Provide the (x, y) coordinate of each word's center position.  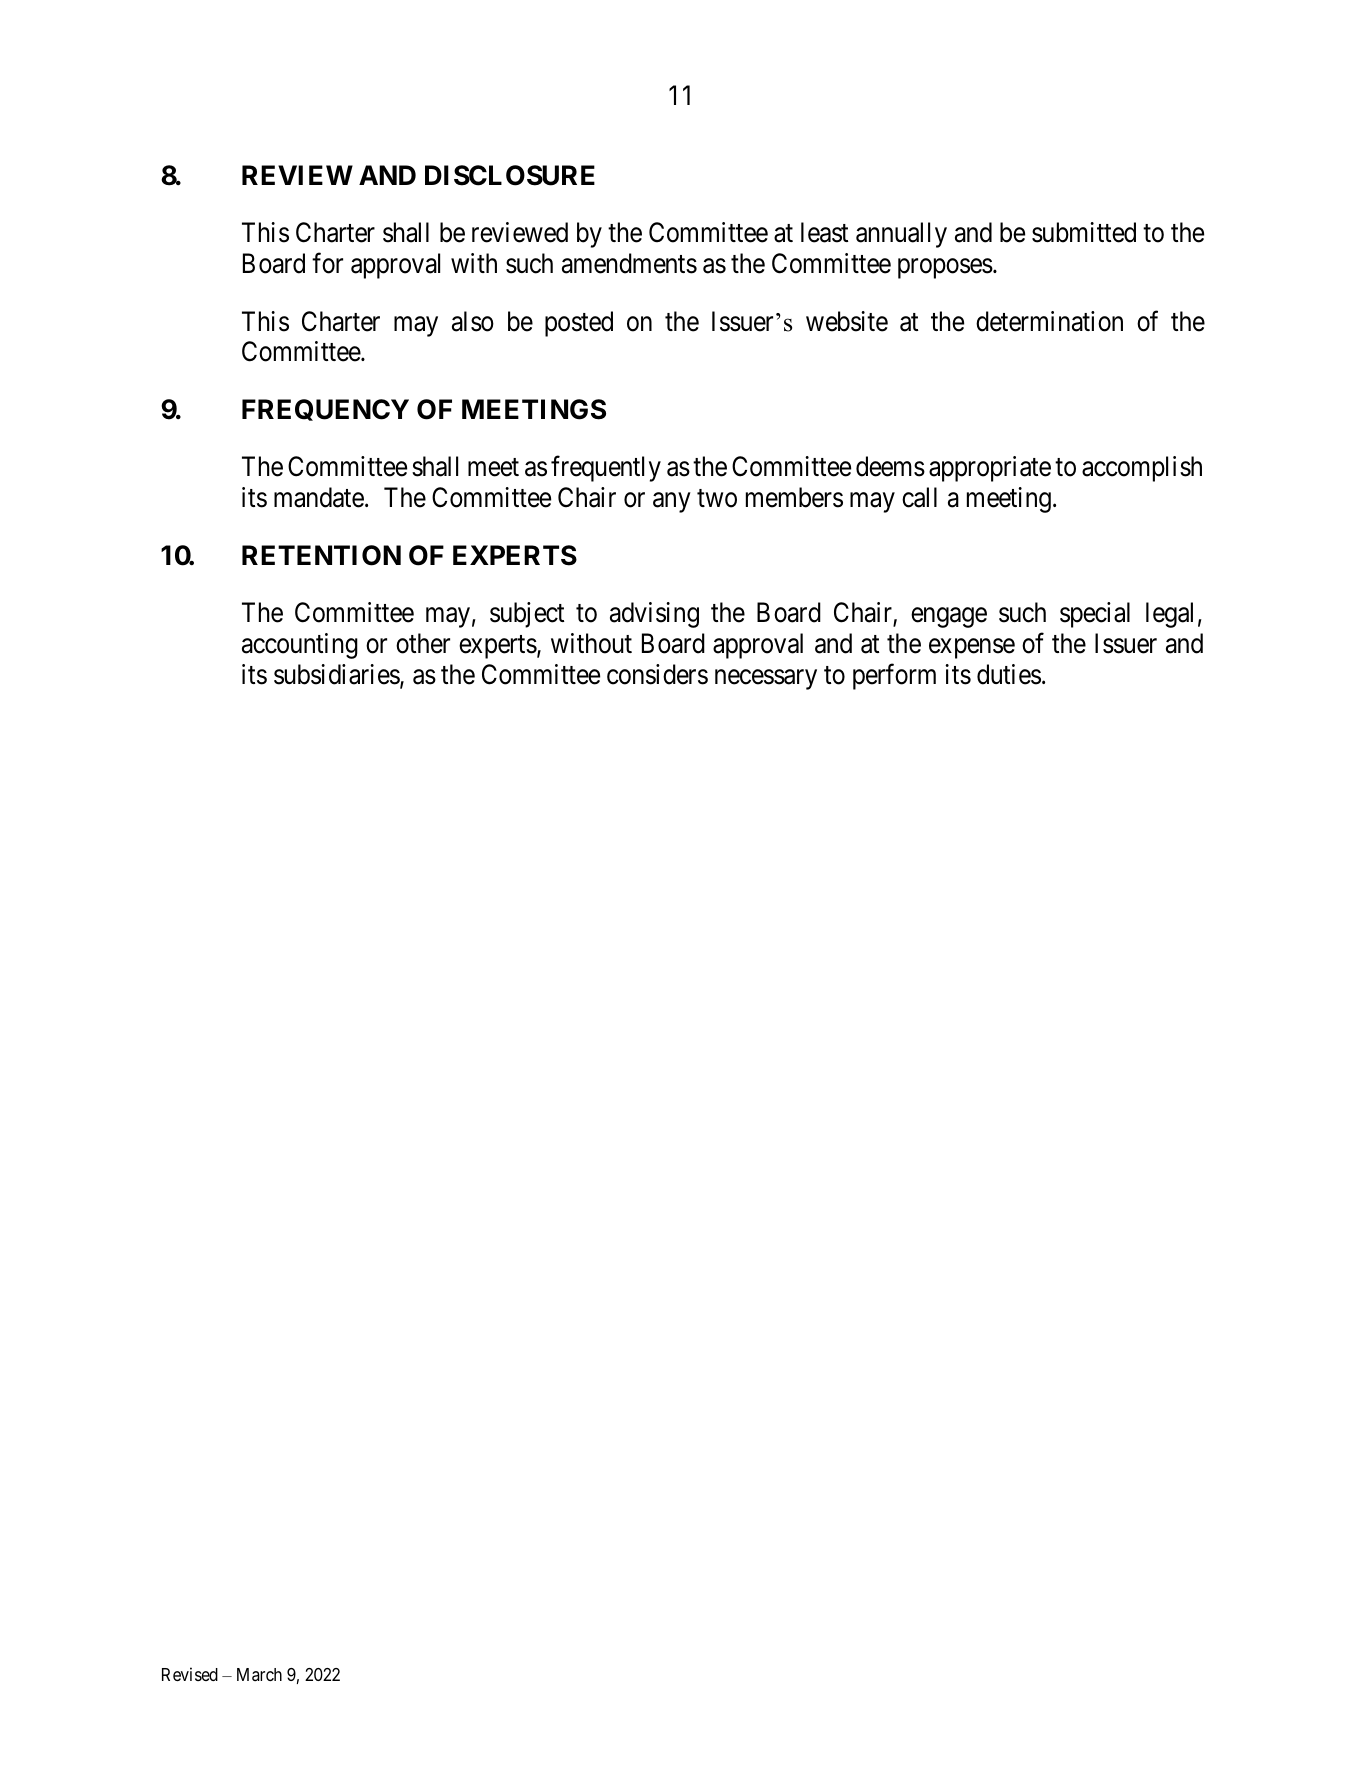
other (423, 643)
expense (972, 649)
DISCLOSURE (510, 175)
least (824, 232)
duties (1009, 674)
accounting (300, 646)
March (259, 1674)
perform (894, 676)
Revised (190, 1674)
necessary (766, 679)
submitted (1084, 232)
